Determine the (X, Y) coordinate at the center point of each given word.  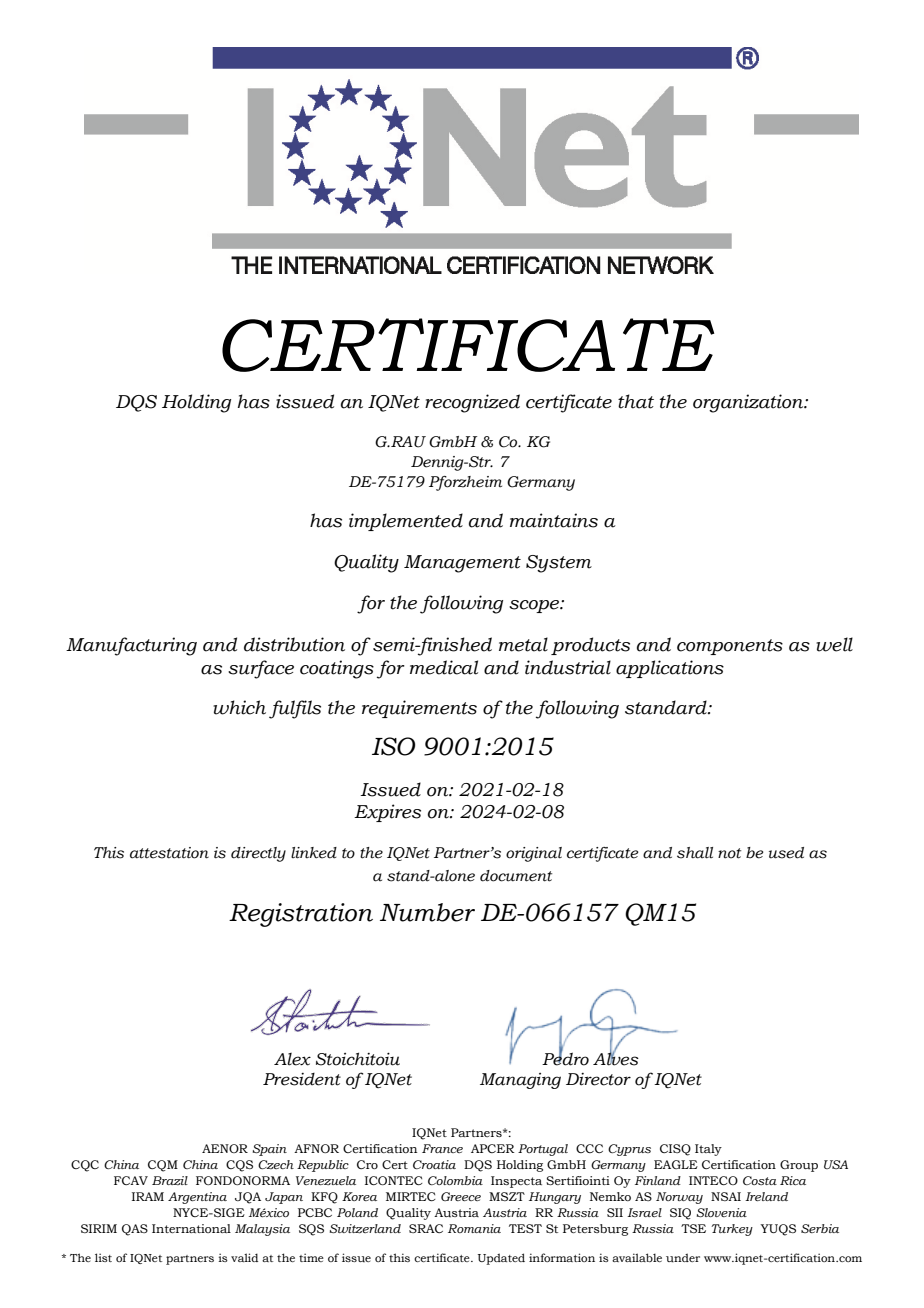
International (191, 1228)
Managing (520, 1081)
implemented (406, 522)
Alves (616, 1058)
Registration (301, 915)
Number (427, 912)
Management (462, 564)
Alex (292, 1059)
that (636, 401)
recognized (472, 403)
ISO (393, 746)
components (730, 647)
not (729, 853)
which (239, 707)
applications (670, 669)
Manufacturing (131, 646)
